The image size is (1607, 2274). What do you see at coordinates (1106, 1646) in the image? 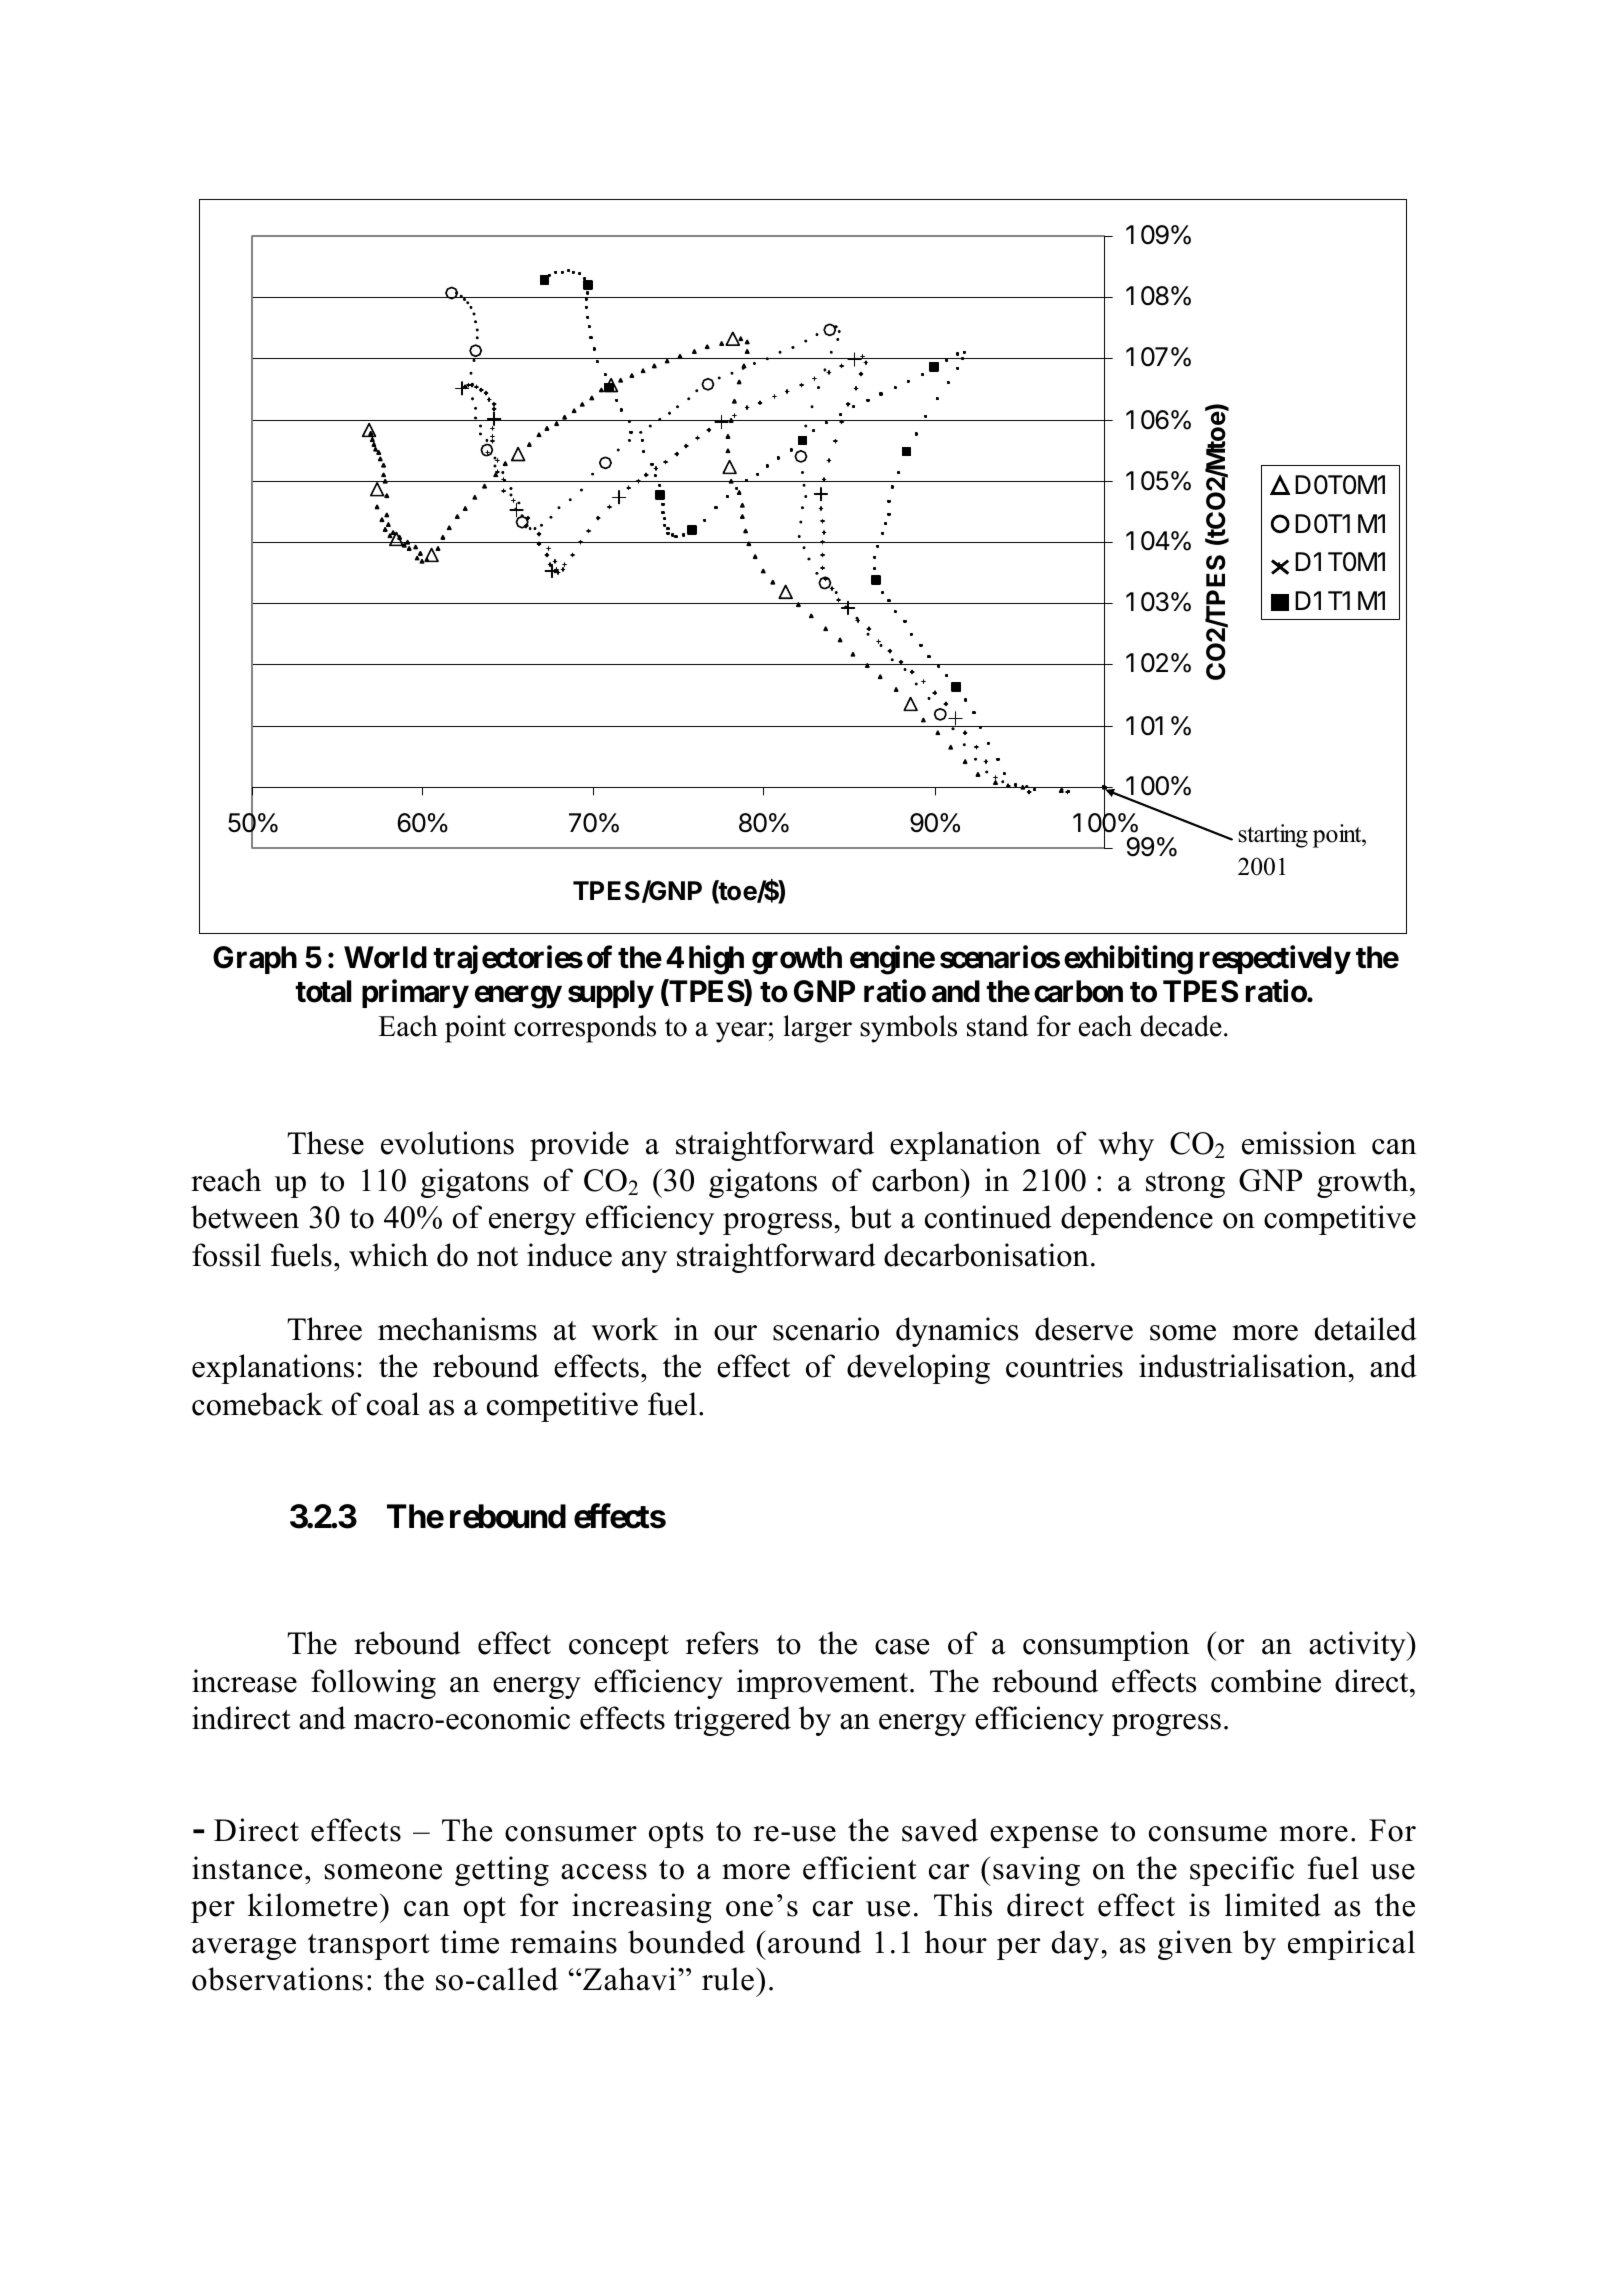
I see `consumption` at bounding box center [1106, 1646].
